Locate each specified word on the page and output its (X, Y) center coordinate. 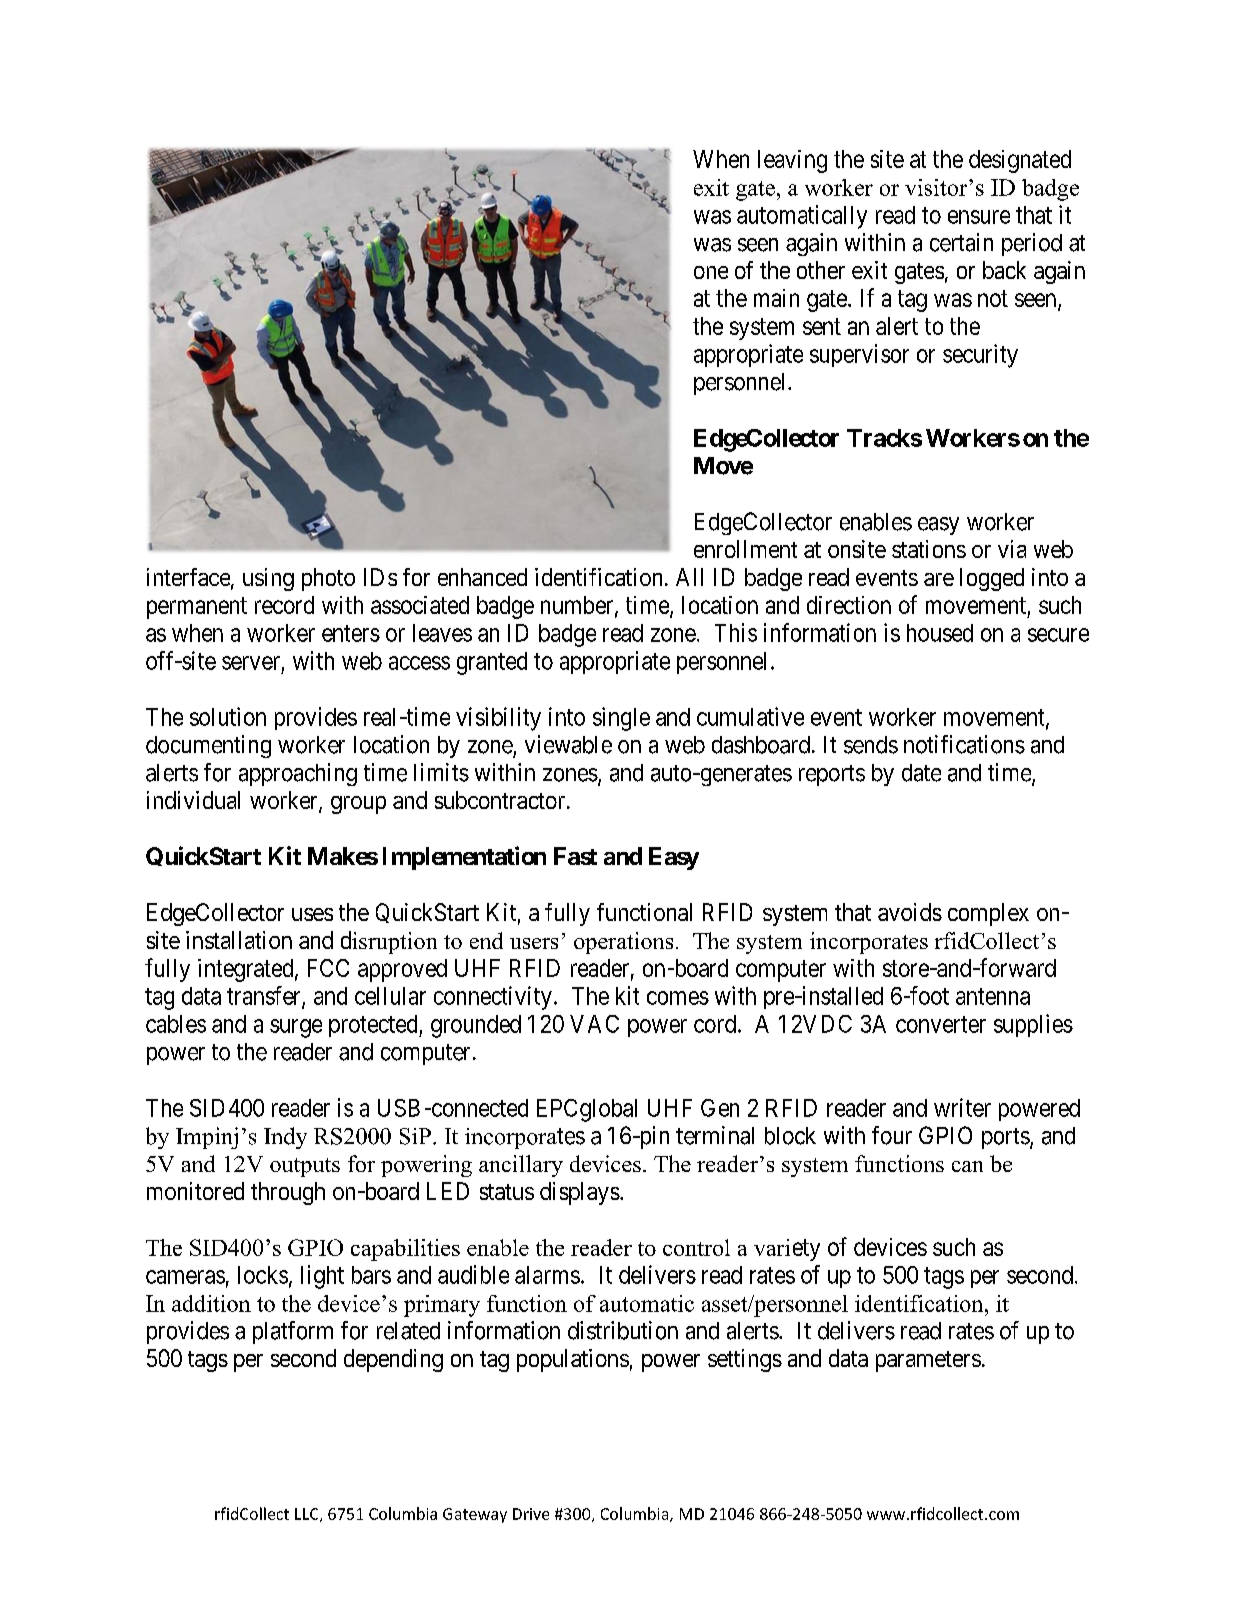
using (268, 579)
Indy (285, 1138)
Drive (531, 1514)
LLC (308, 1515)
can (967, 1166)
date (921, 773)
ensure (979, 217)
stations (929, 549)
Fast (575, 856)
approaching (298, 774)
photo (328, 579)
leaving (792, 161)
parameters (928, 1361)
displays (580, 1193)
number (578, 606)
